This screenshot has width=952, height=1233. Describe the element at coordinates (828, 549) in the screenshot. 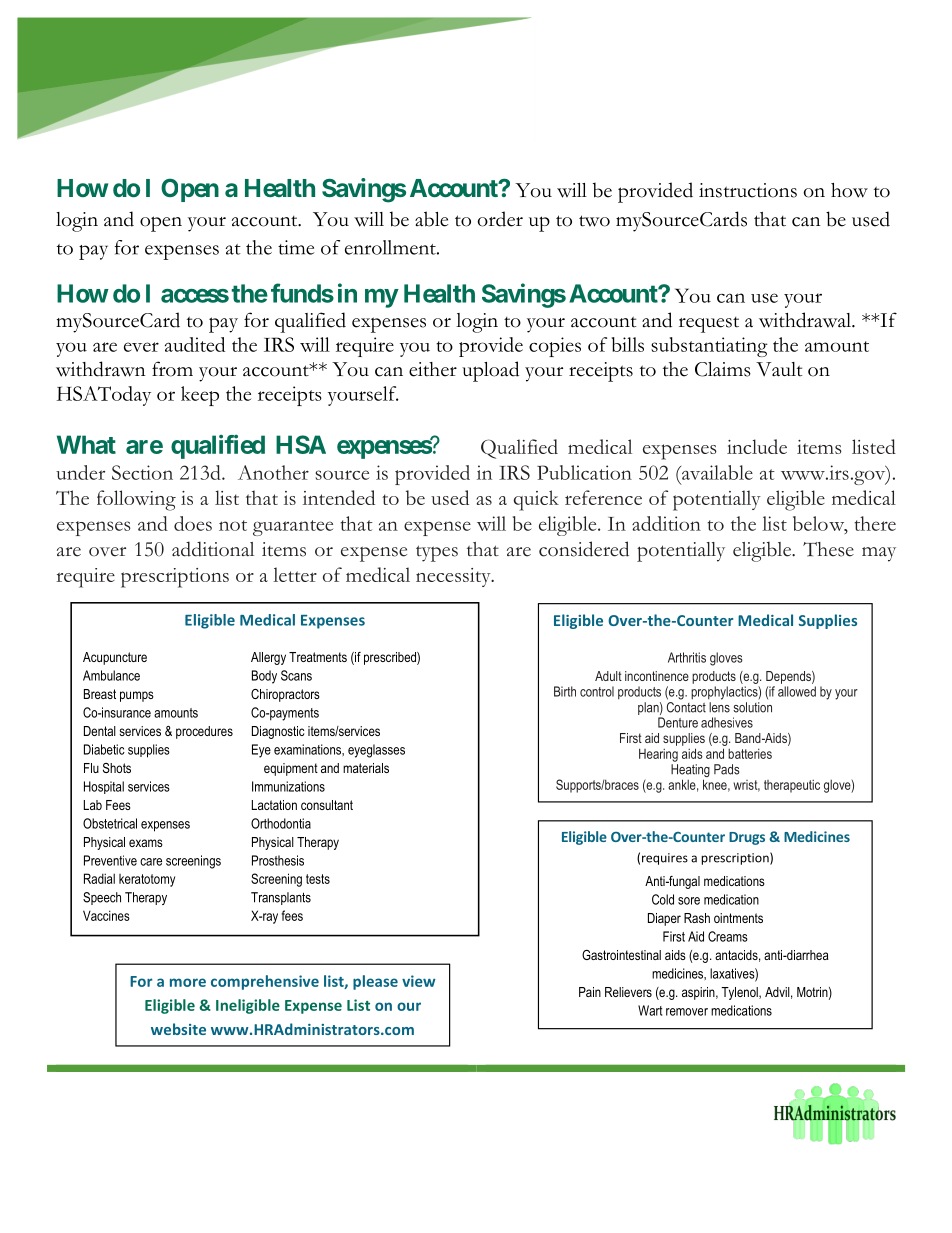

I see `These` at that location.
